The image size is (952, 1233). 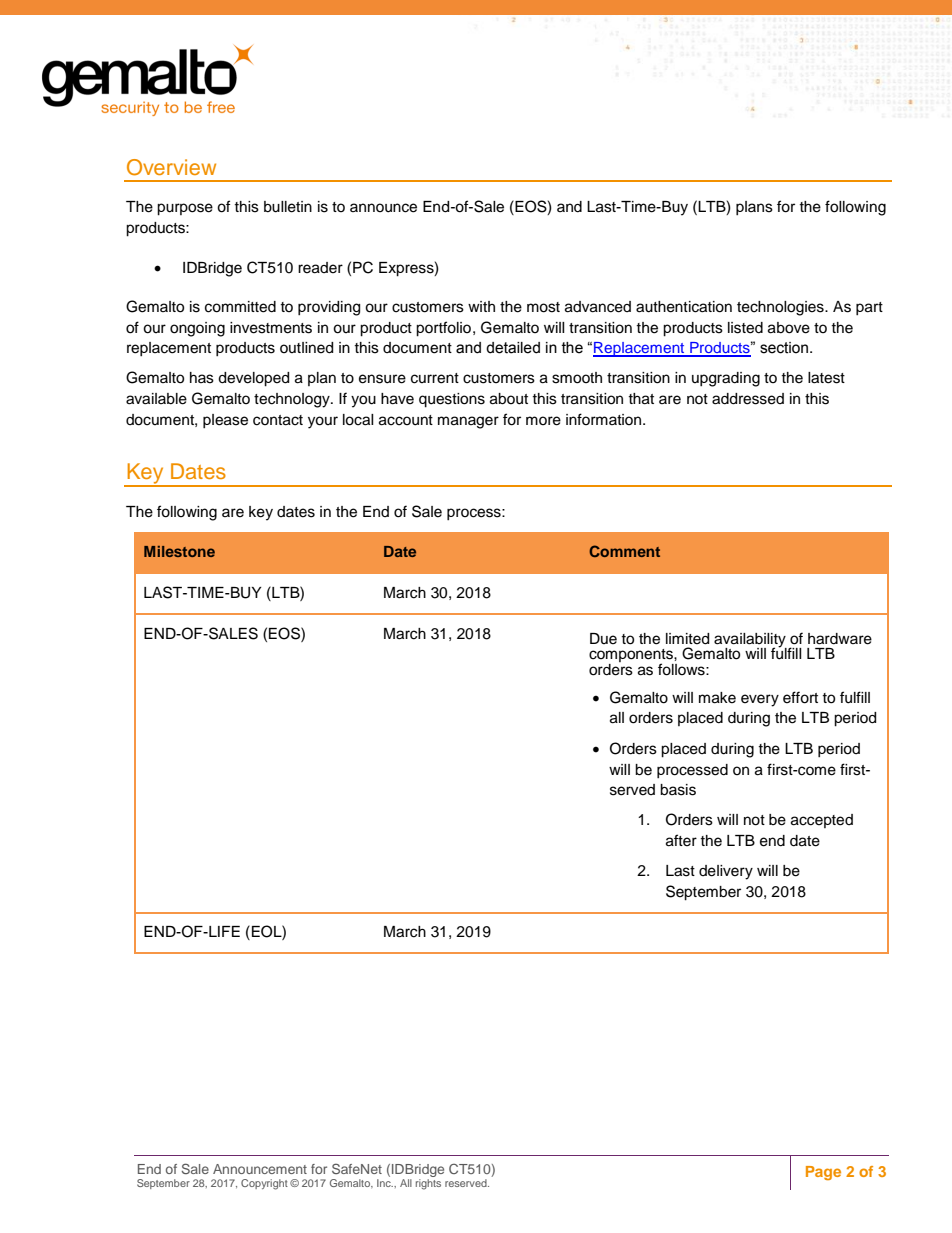 I want to click on technologies, so click(x=781, y=308).
